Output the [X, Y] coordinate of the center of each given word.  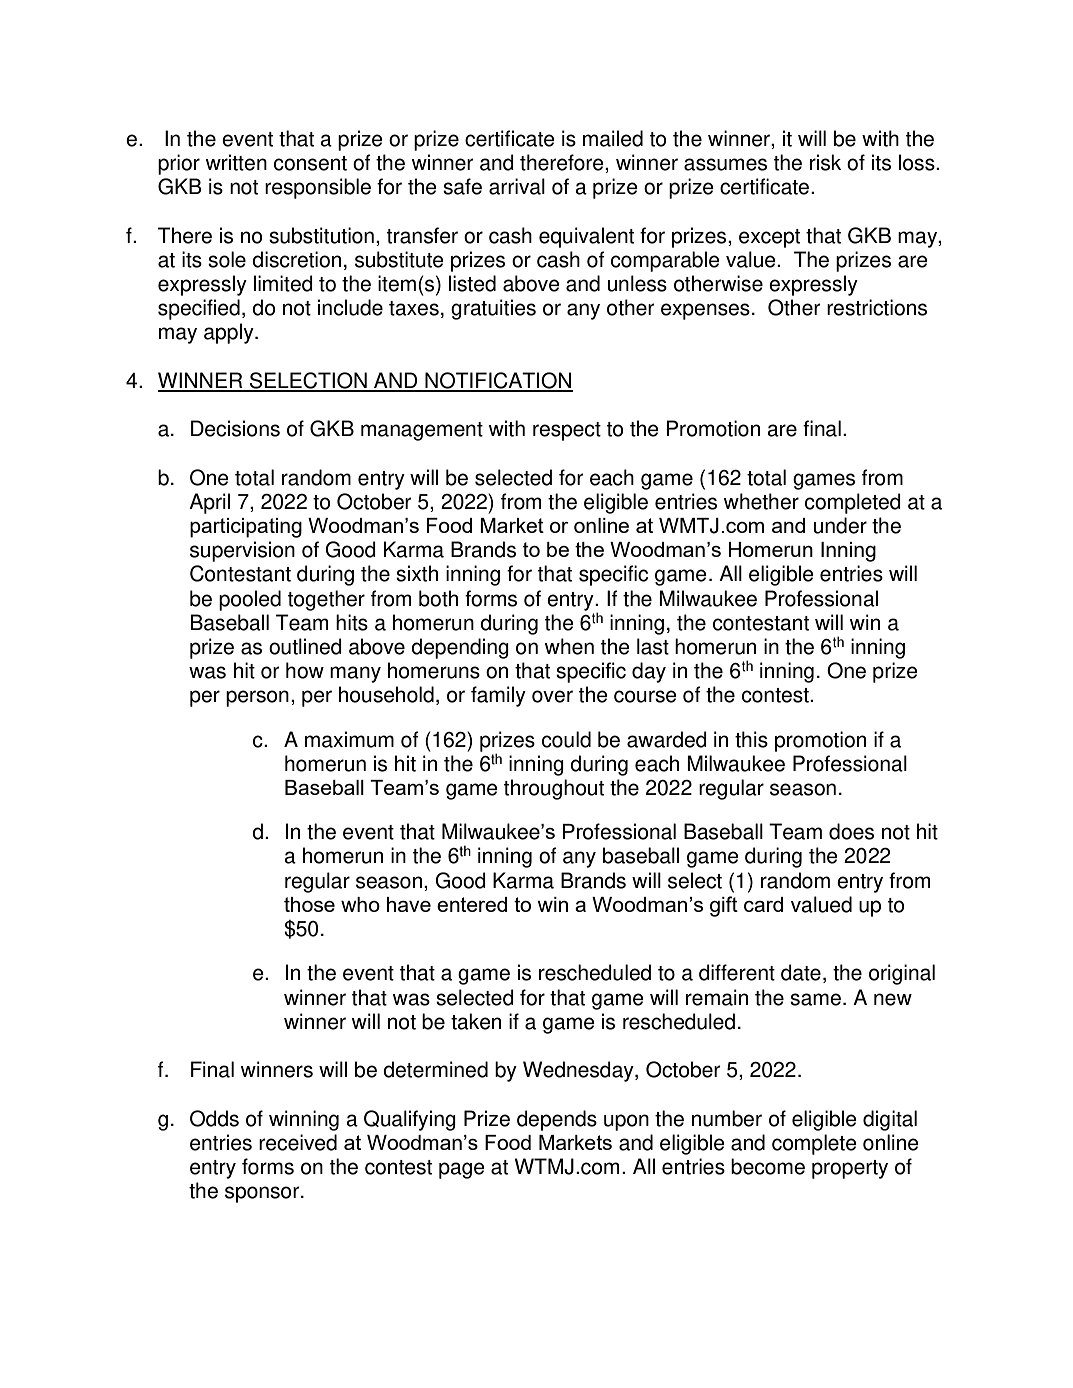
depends [557, 1120]
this [751, 739]
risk [825, 162]
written [236, 162]
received [298, 1142]
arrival [517, 186]
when [569, 646]
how [305, 670]
